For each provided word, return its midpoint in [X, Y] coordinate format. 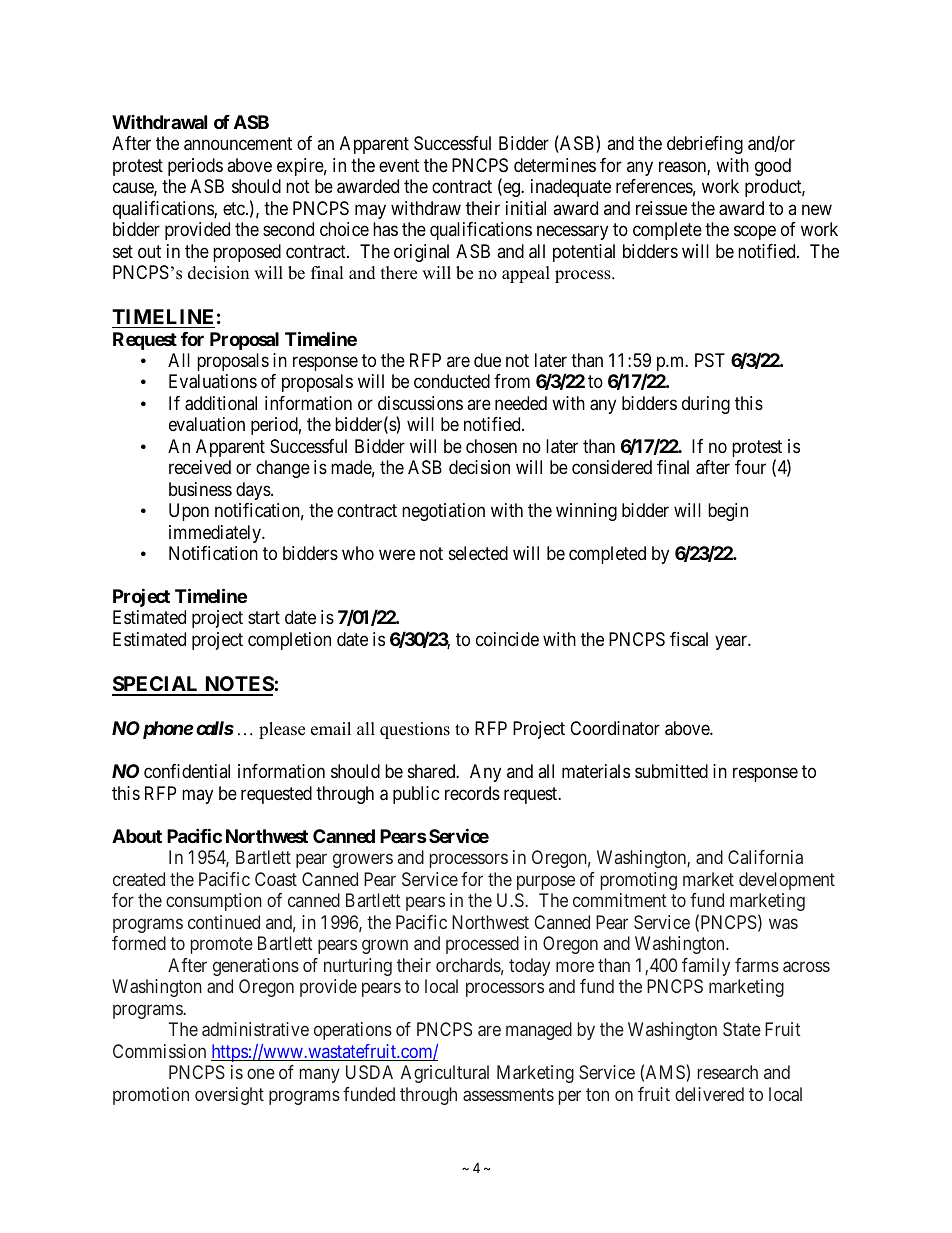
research [728, 1072]
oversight [229, 1096]
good [773, 167]
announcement [238, 144]
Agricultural [445, 1074]
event [399, 165]
